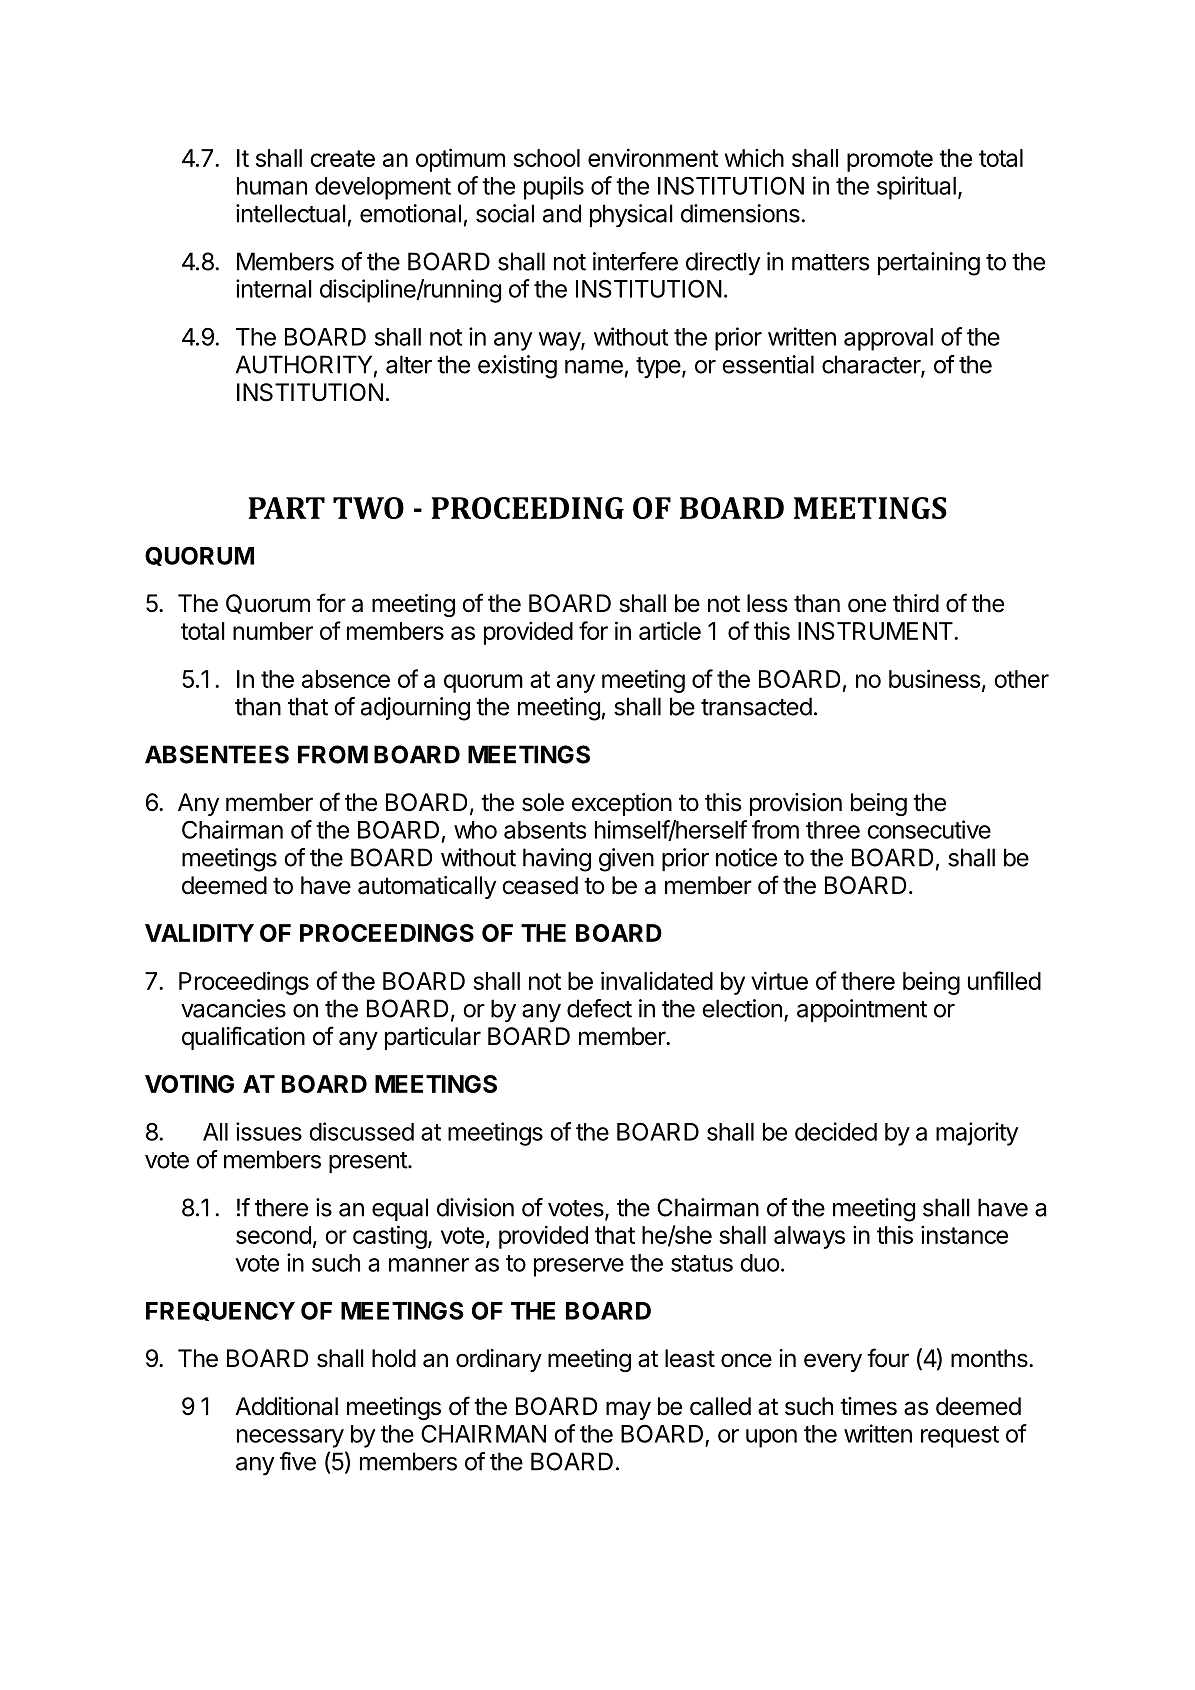 Image resolution: width=1195 pixels, height=1690 pixels. What do you see at coordinates (916, 603) in the document?
I see `third` at bounding box center [916, 603].
